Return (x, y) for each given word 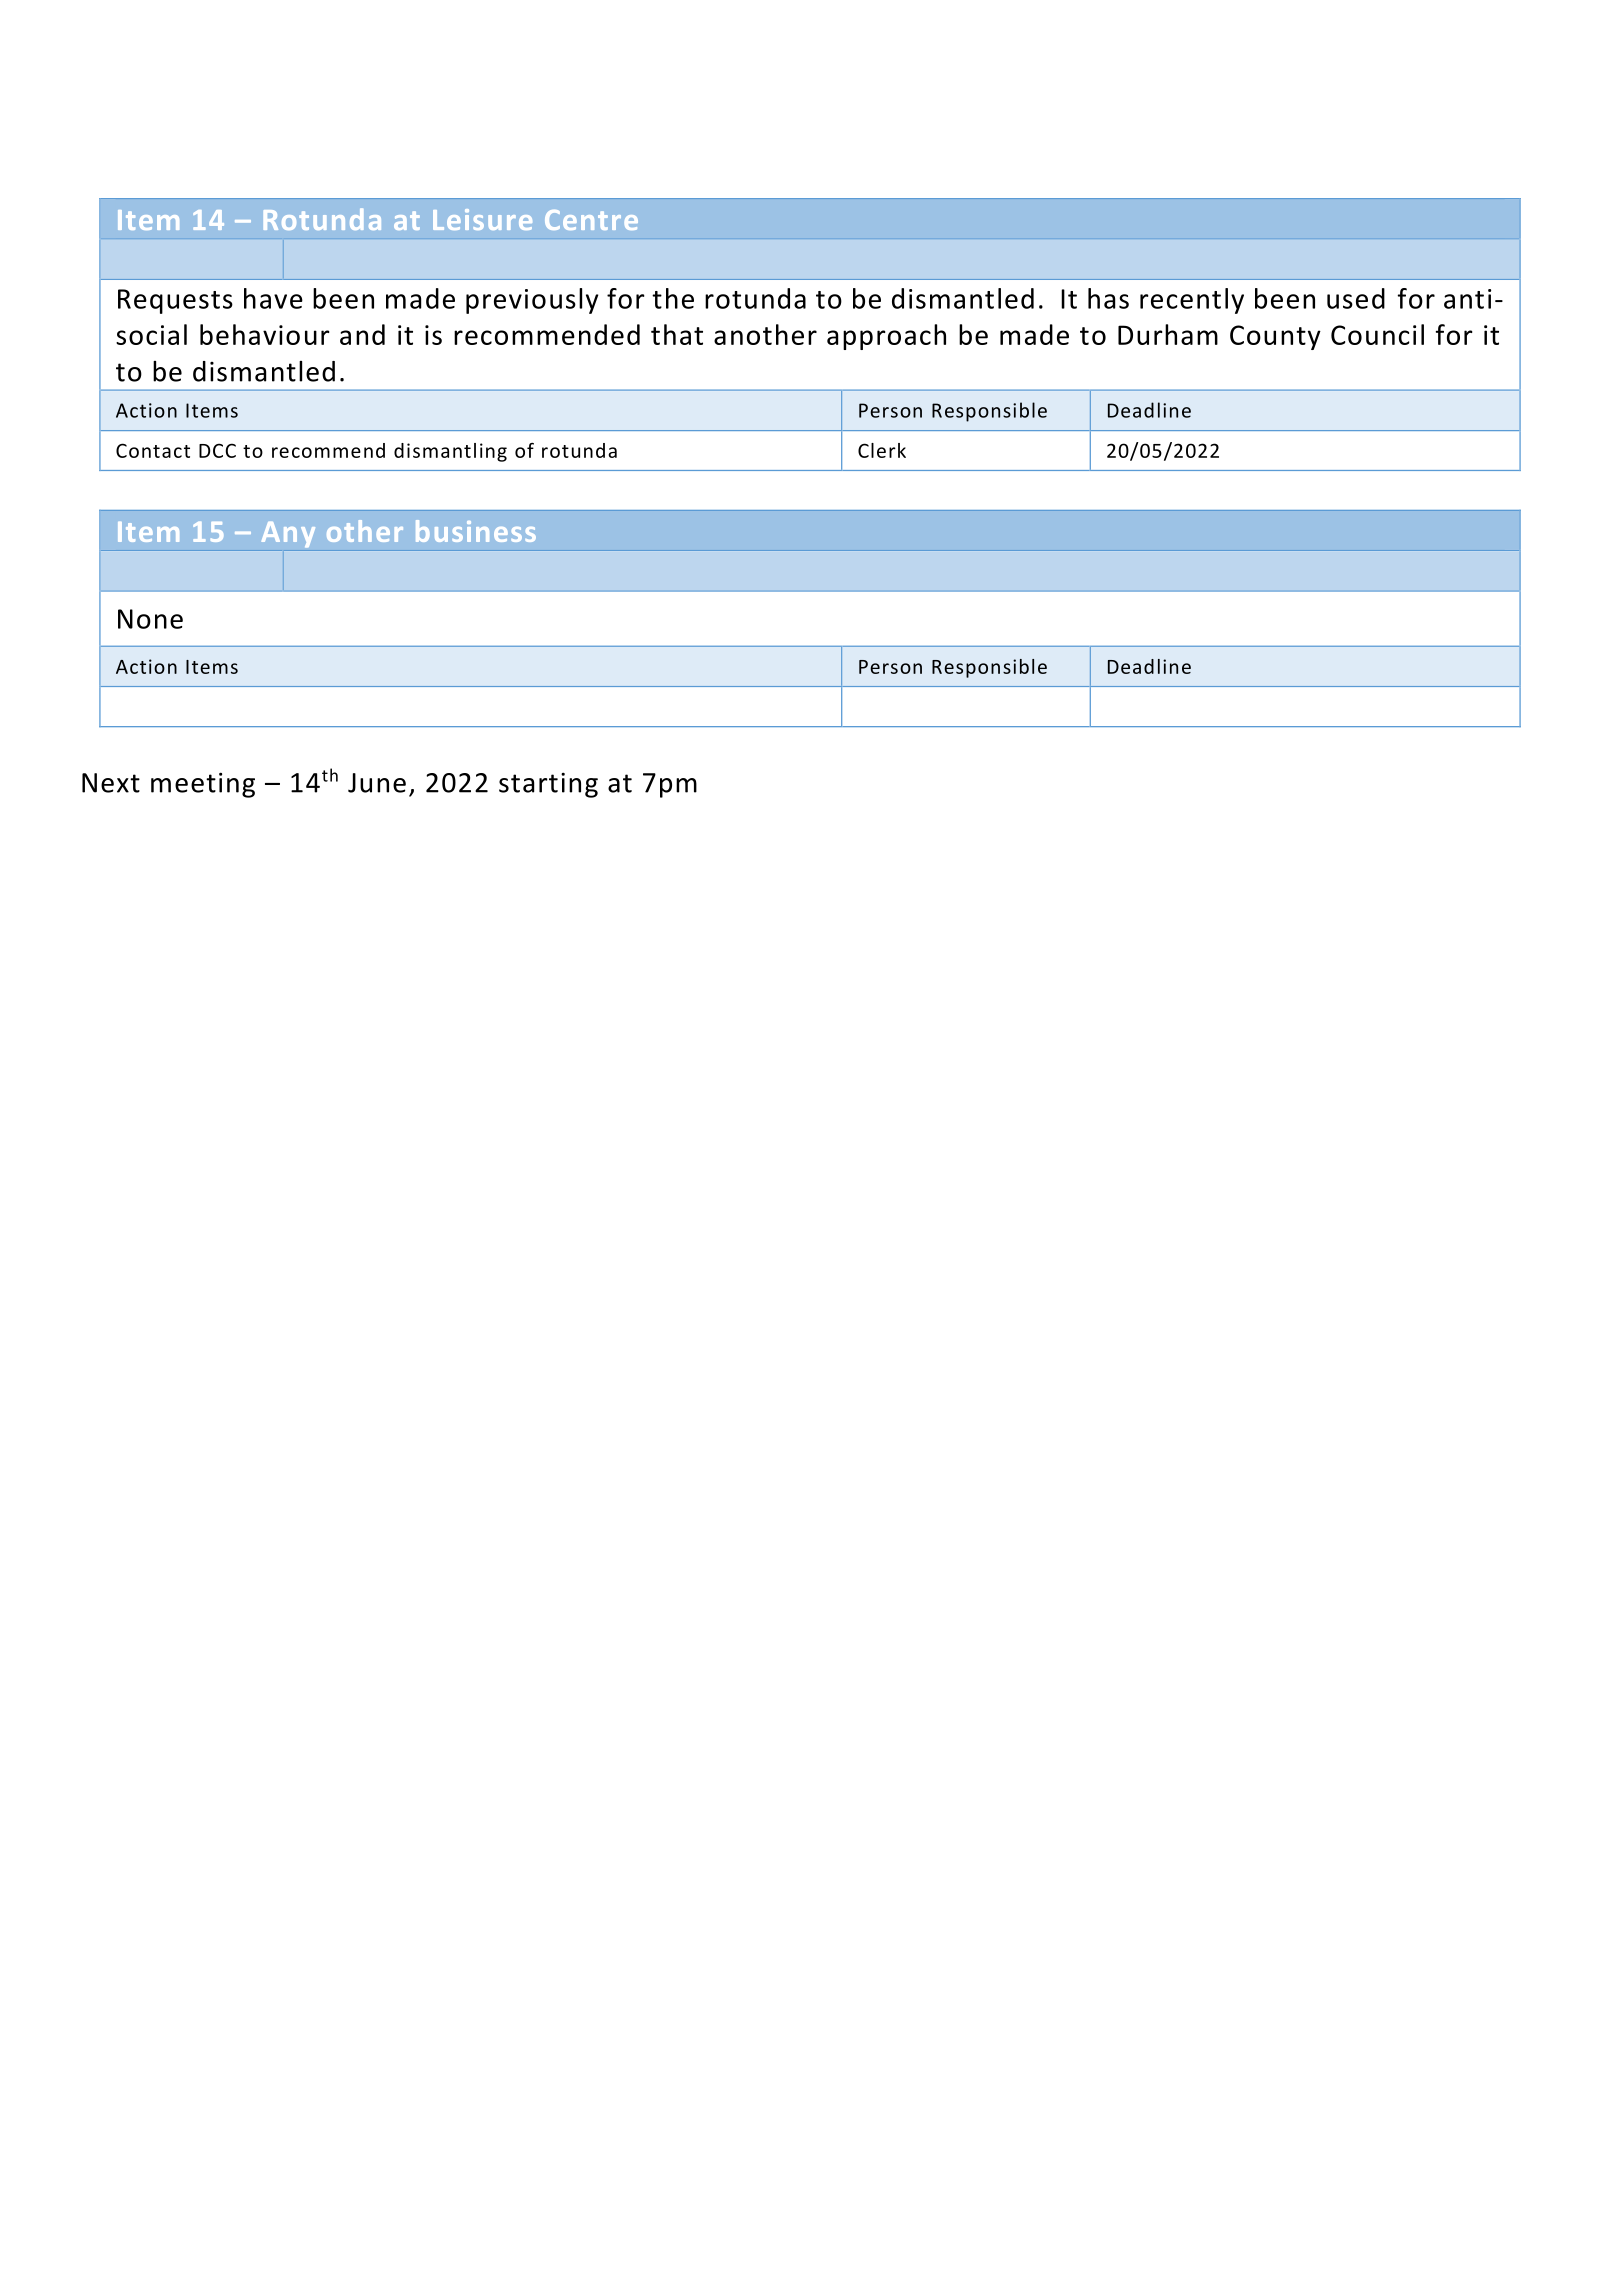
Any (288, 534)
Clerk (882, 450)
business (476, 531)
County (1275, 337)
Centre (591, 220)
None (150, 619)
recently (1192, 301)
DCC (217, 450)
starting (548, 785)
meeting (203, 785)
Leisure (482, 219)
